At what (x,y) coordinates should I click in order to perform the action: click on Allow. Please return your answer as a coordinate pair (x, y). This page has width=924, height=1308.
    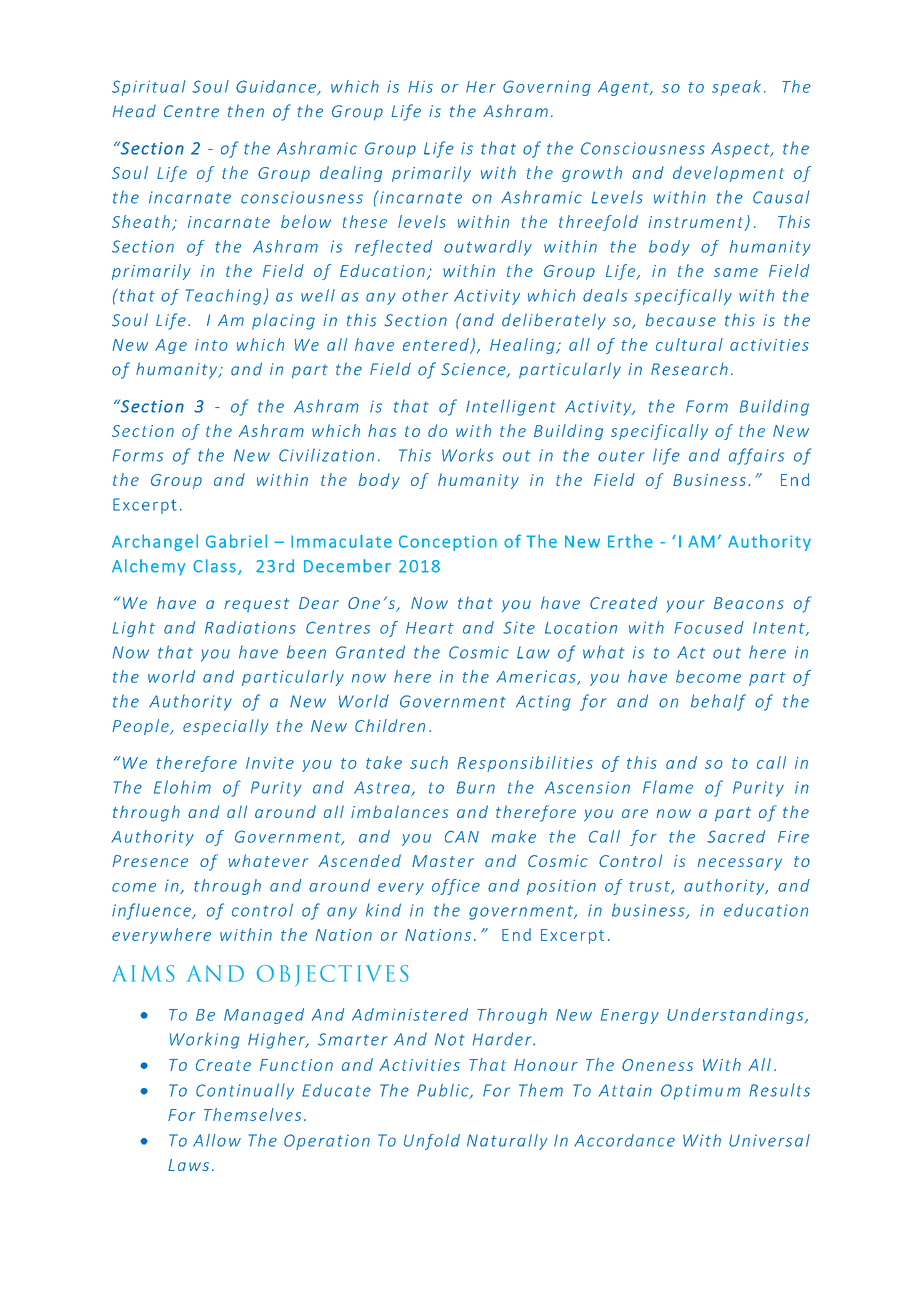
    Looking at the image, I should click on (217, 1140).
